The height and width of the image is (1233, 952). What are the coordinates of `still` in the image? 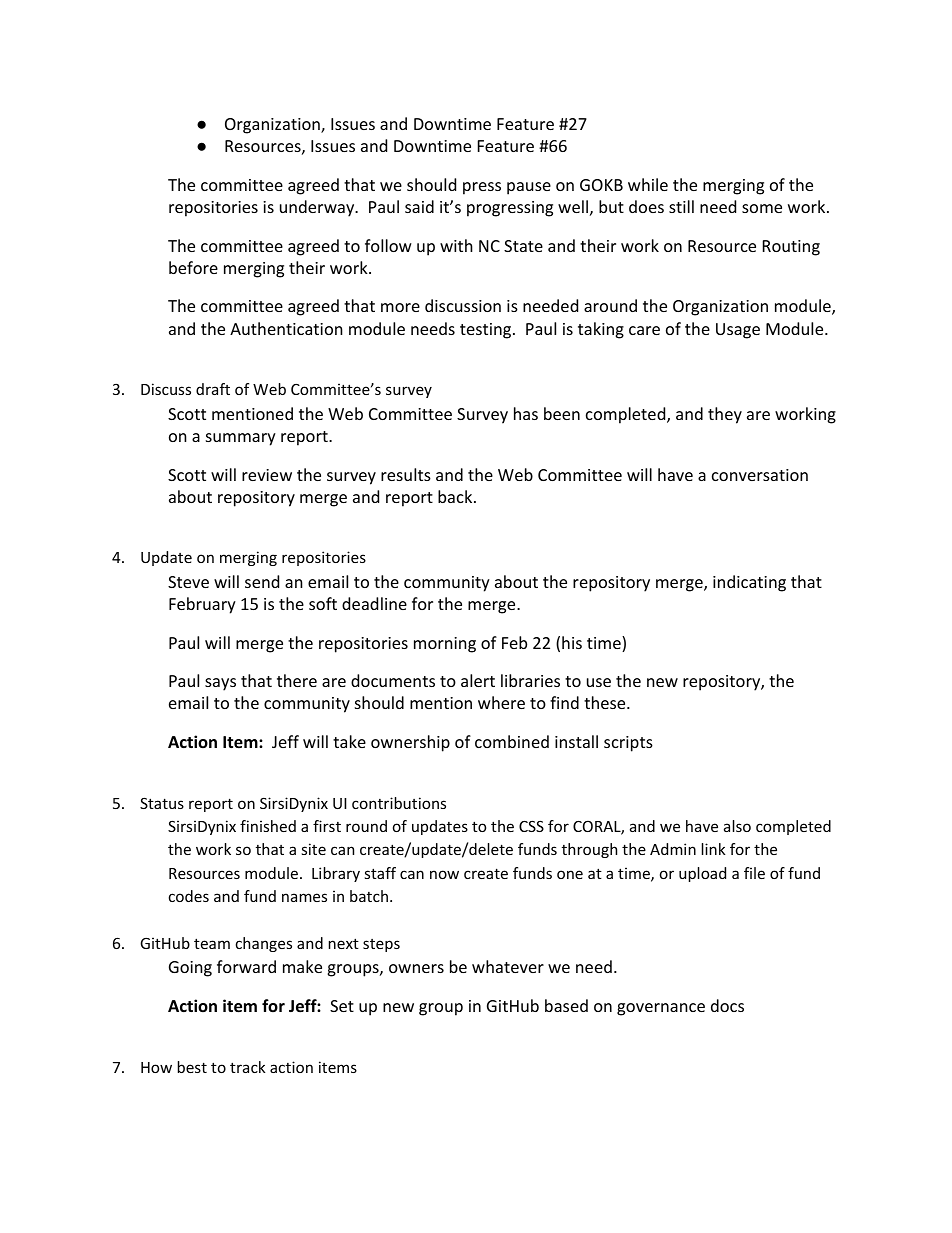 It's located at (681, 206).
